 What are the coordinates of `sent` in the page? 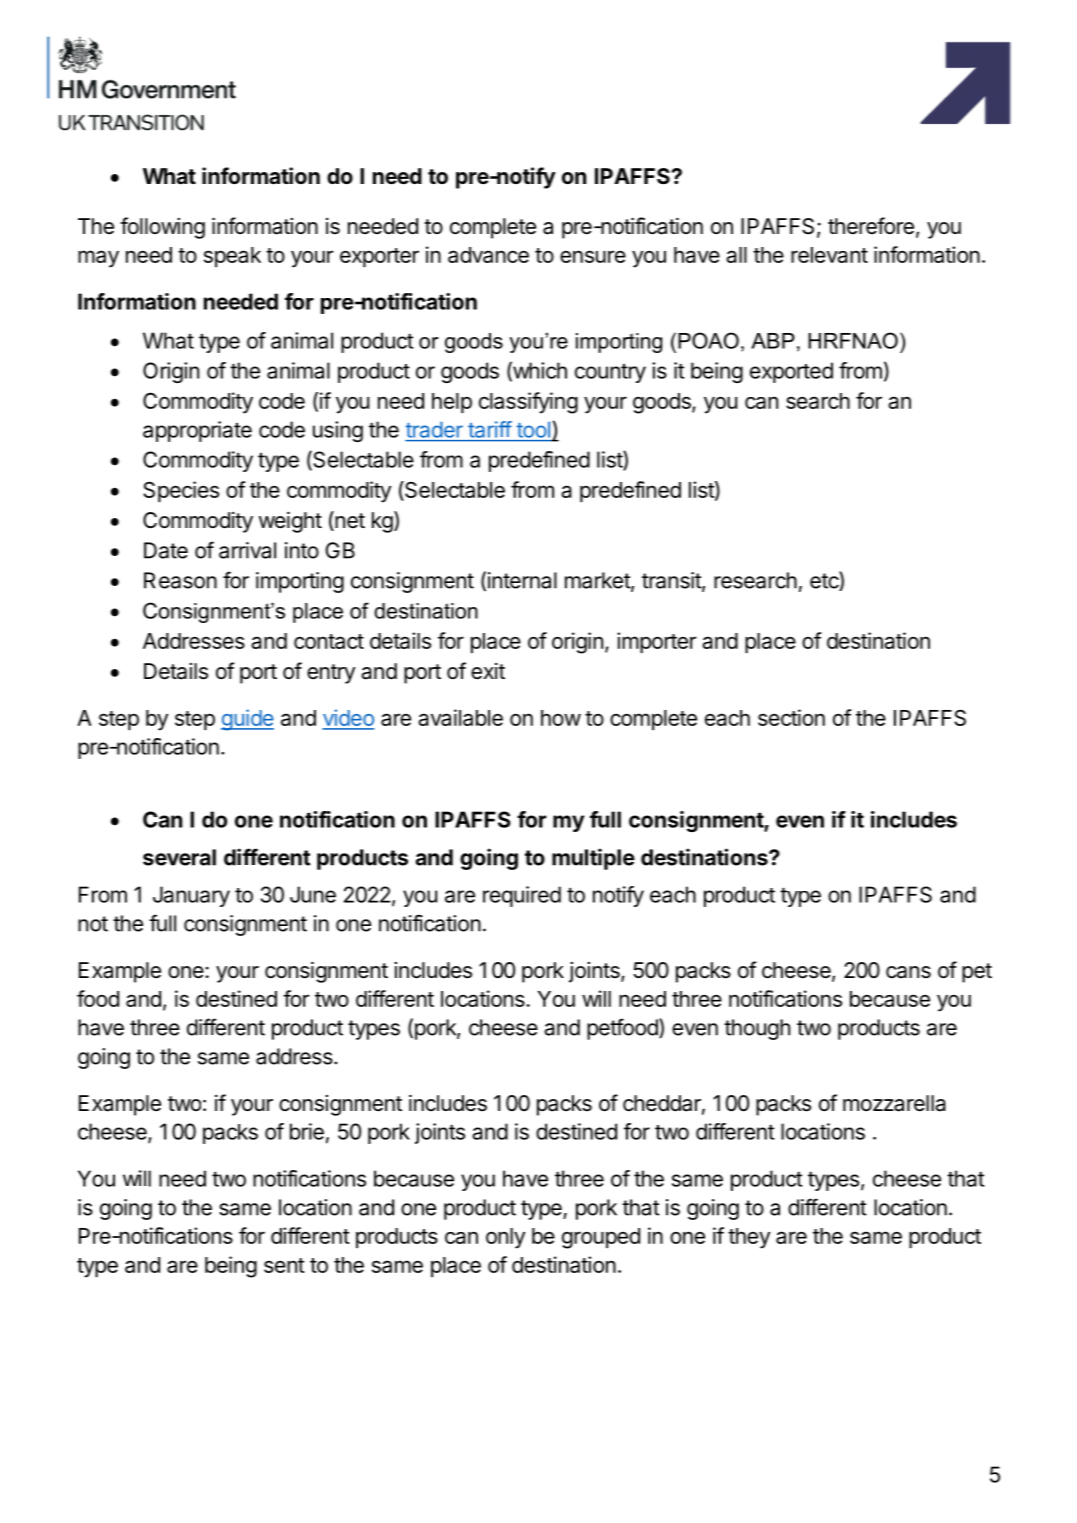 It's located at (284, 1265).
